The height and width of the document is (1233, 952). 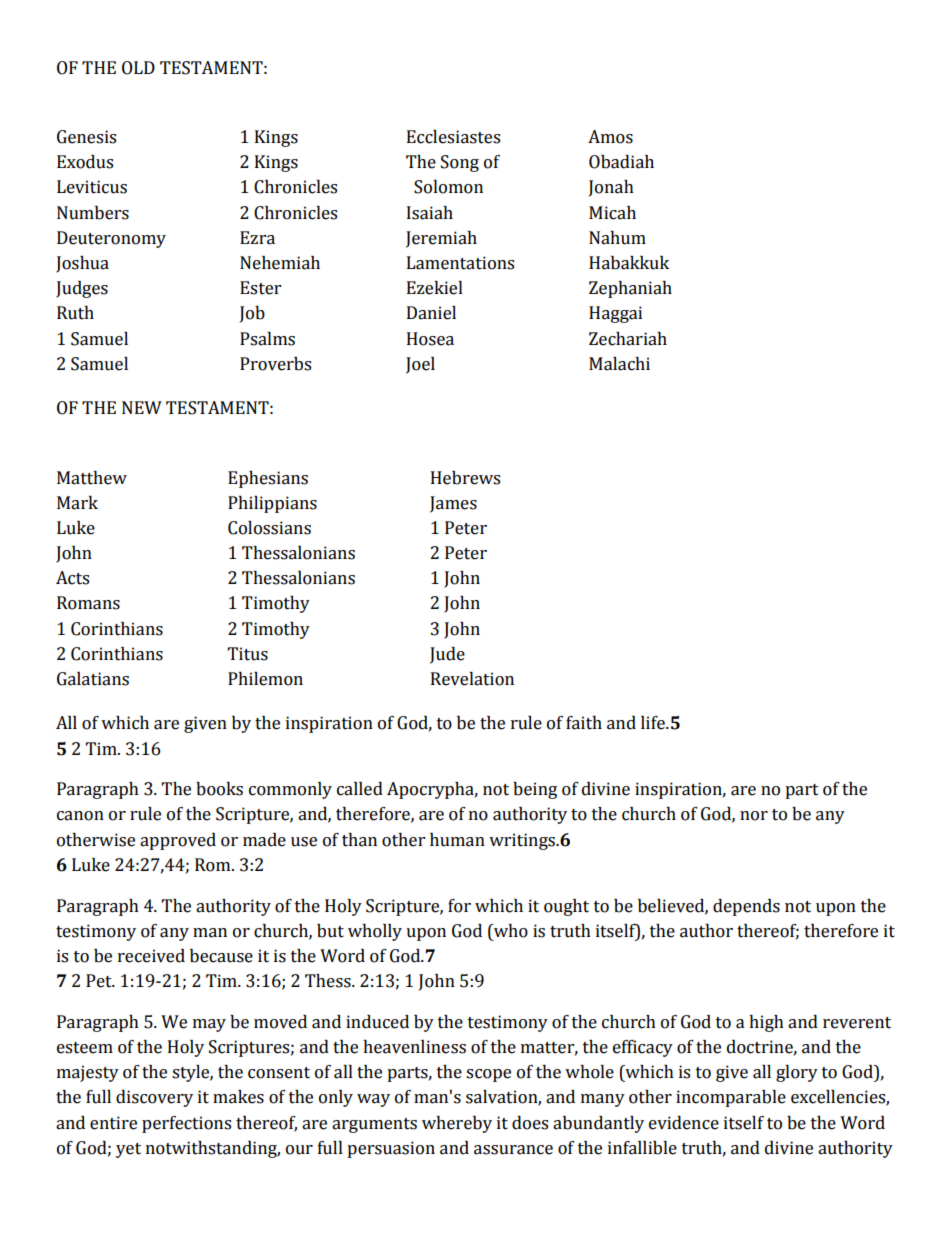 What do you see at coordinates (219, 789) in the document?
I see `books` at bounding box center [219, 789].
